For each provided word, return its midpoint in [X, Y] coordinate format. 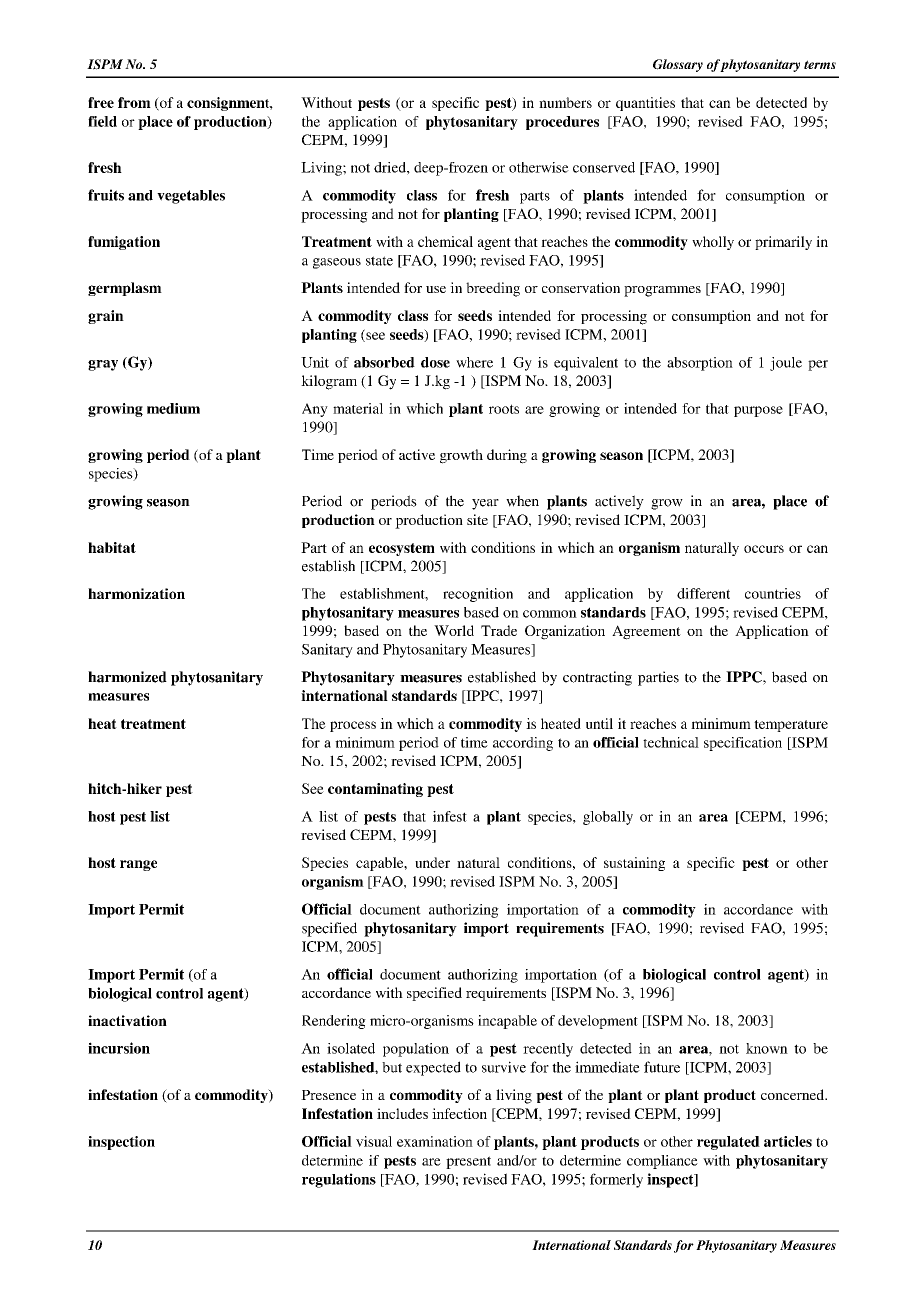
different [703, 593]
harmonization [136, 593]
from [134, 102]
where [474, 362]
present [468, 1162]
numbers [565, 102]
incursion [119, 1048]
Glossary [678, 65]
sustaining [634, 864]
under [432, 862]
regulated [728, 1143]
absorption [700, 364]
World [454, 630]
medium [173, 408]
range [138, 865]
